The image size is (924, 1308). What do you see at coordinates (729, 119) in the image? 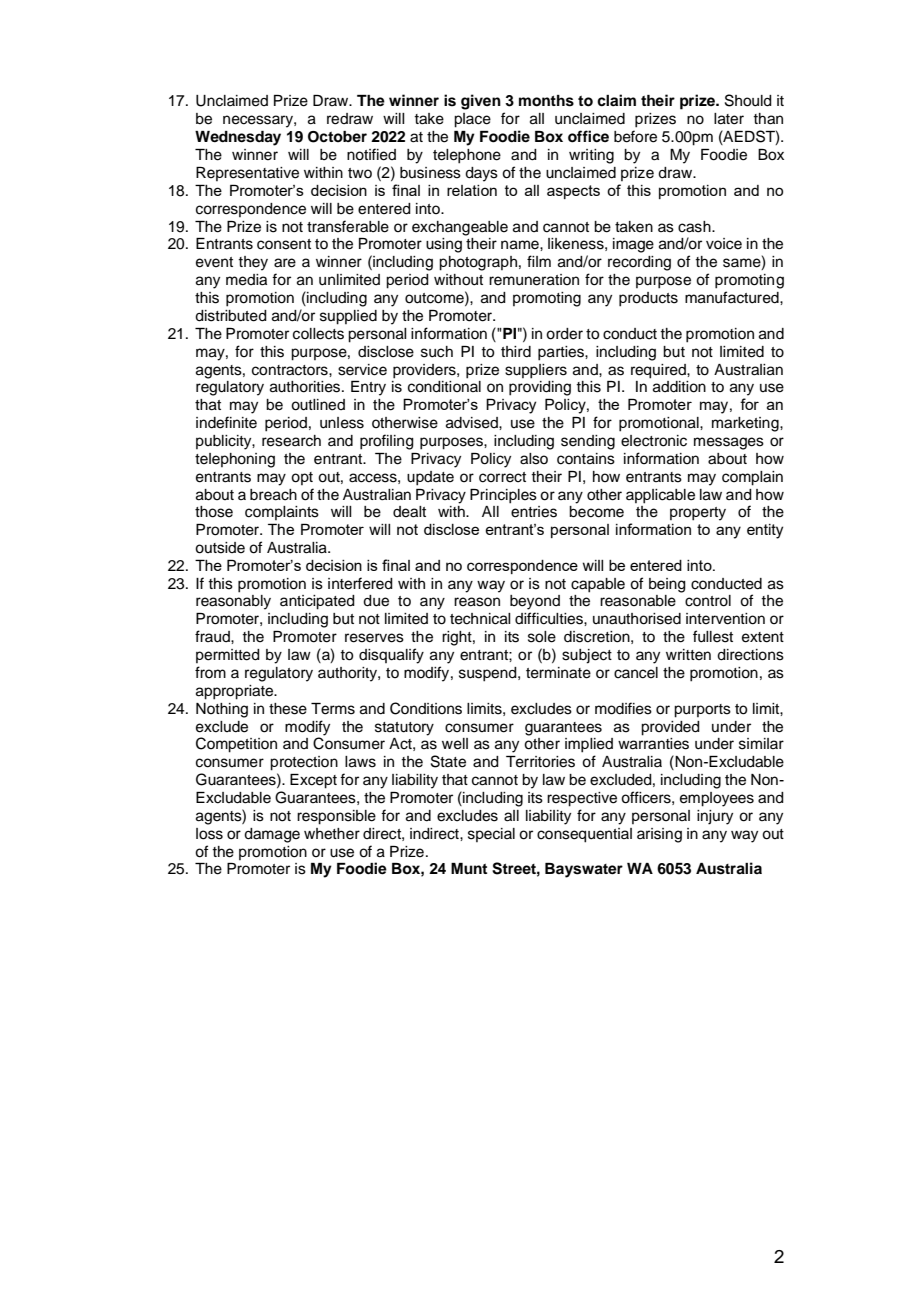
I see `later` at bounding box center [729, 119].
